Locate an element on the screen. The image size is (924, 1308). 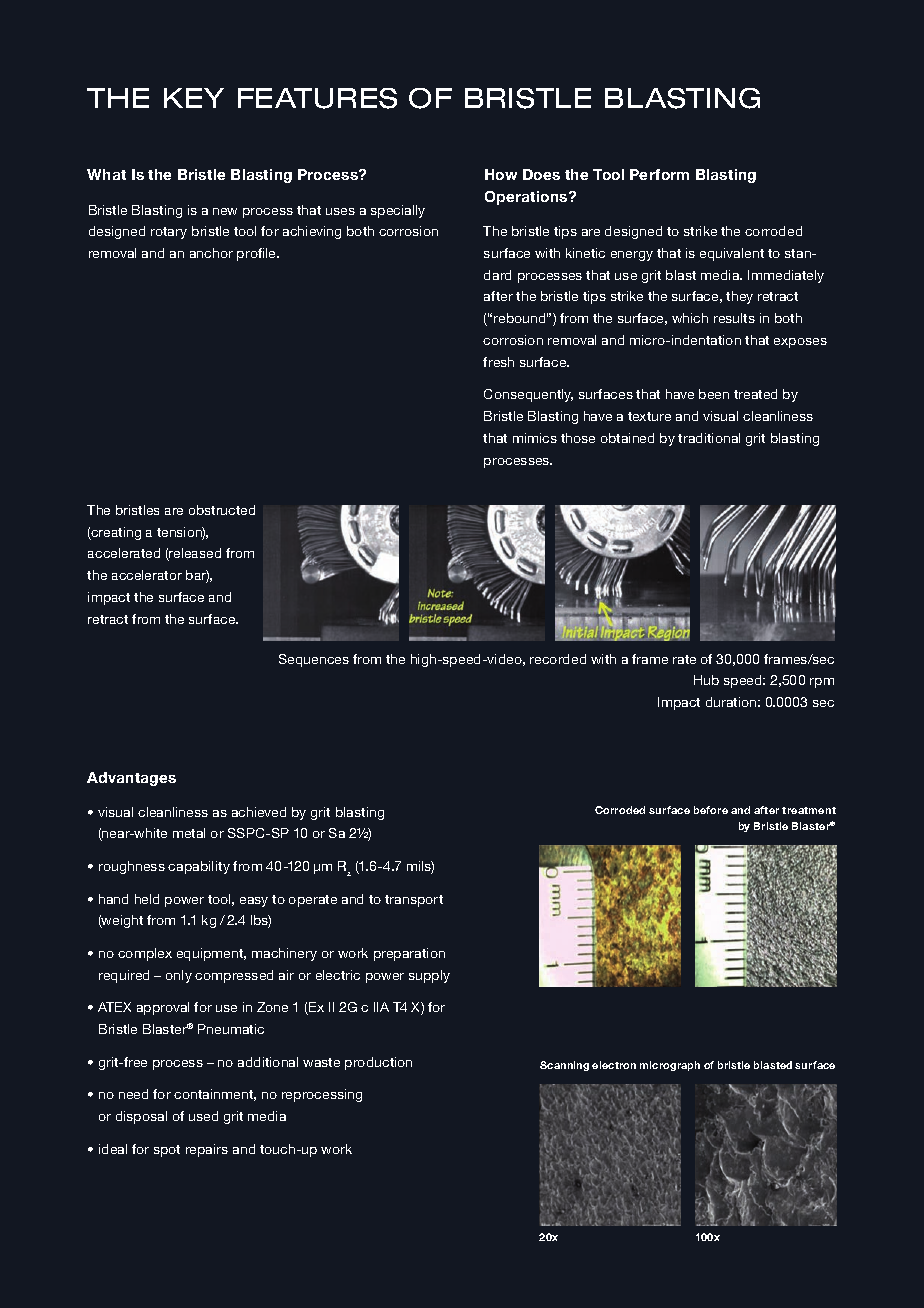
production is located at coordinates (378, 1063).
